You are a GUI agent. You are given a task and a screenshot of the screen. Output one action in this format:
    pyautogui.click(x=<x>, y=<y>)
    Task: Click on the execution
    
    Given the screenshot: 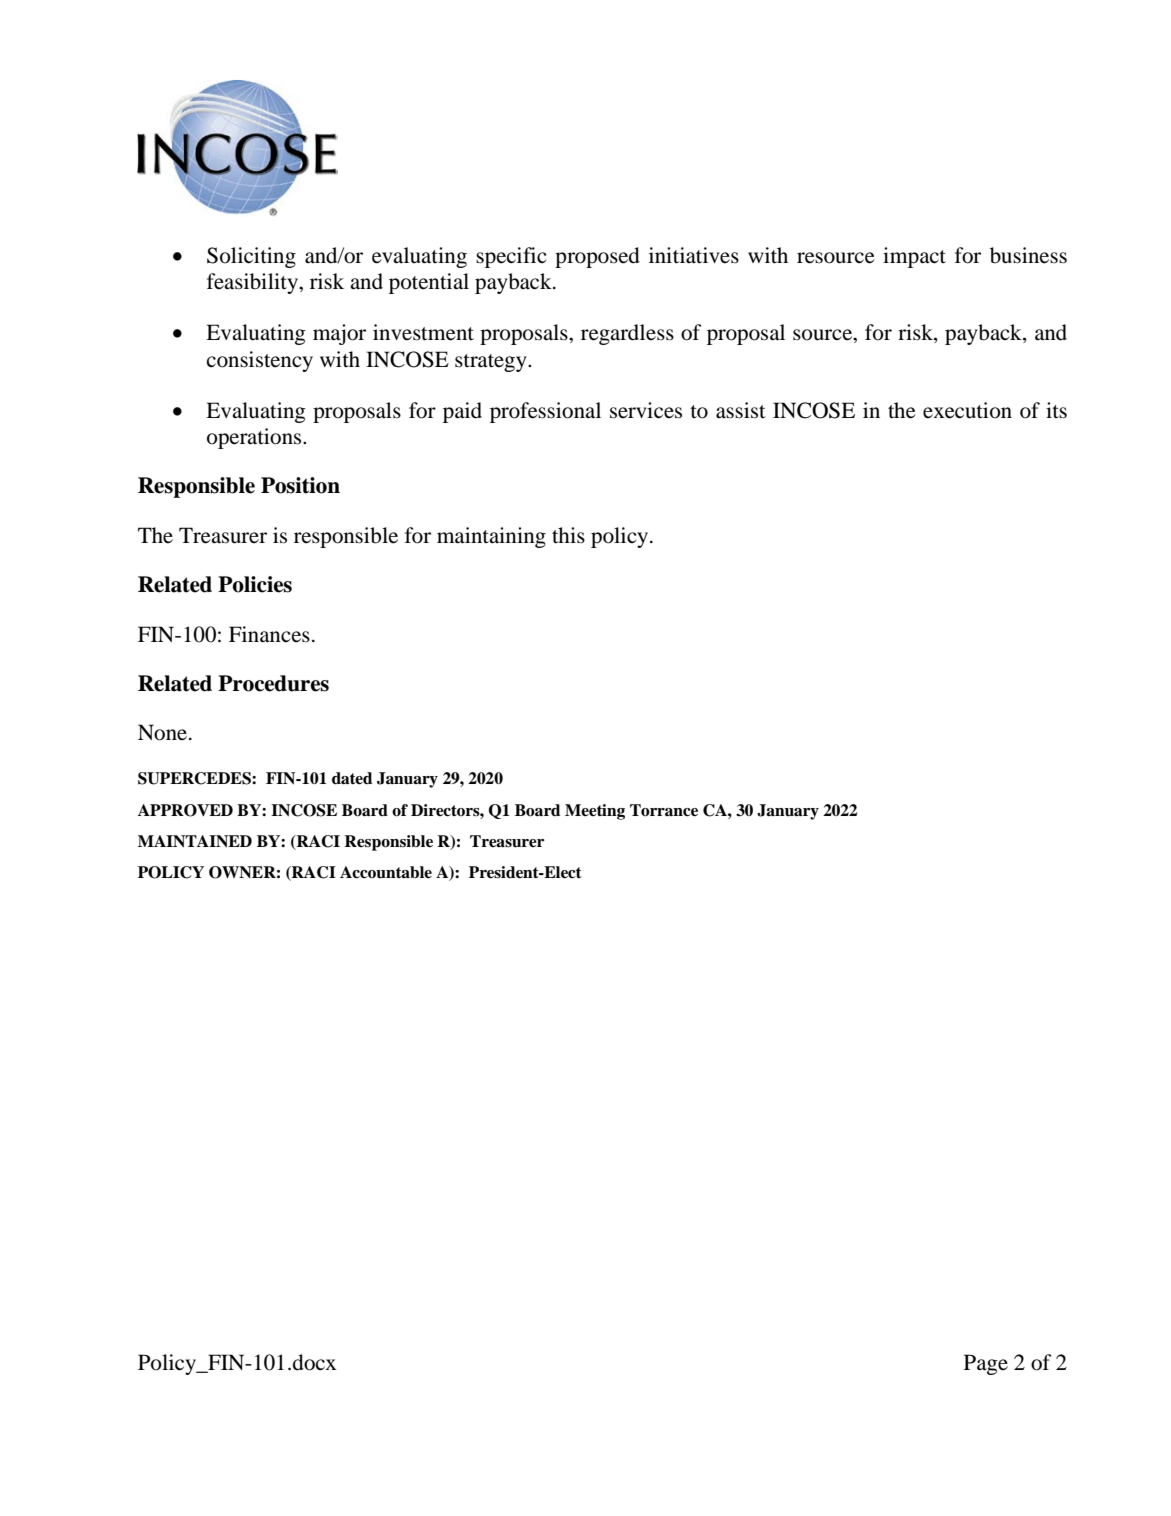 What is the action you would take?
    pyautogui.click(x=967, y=410)
